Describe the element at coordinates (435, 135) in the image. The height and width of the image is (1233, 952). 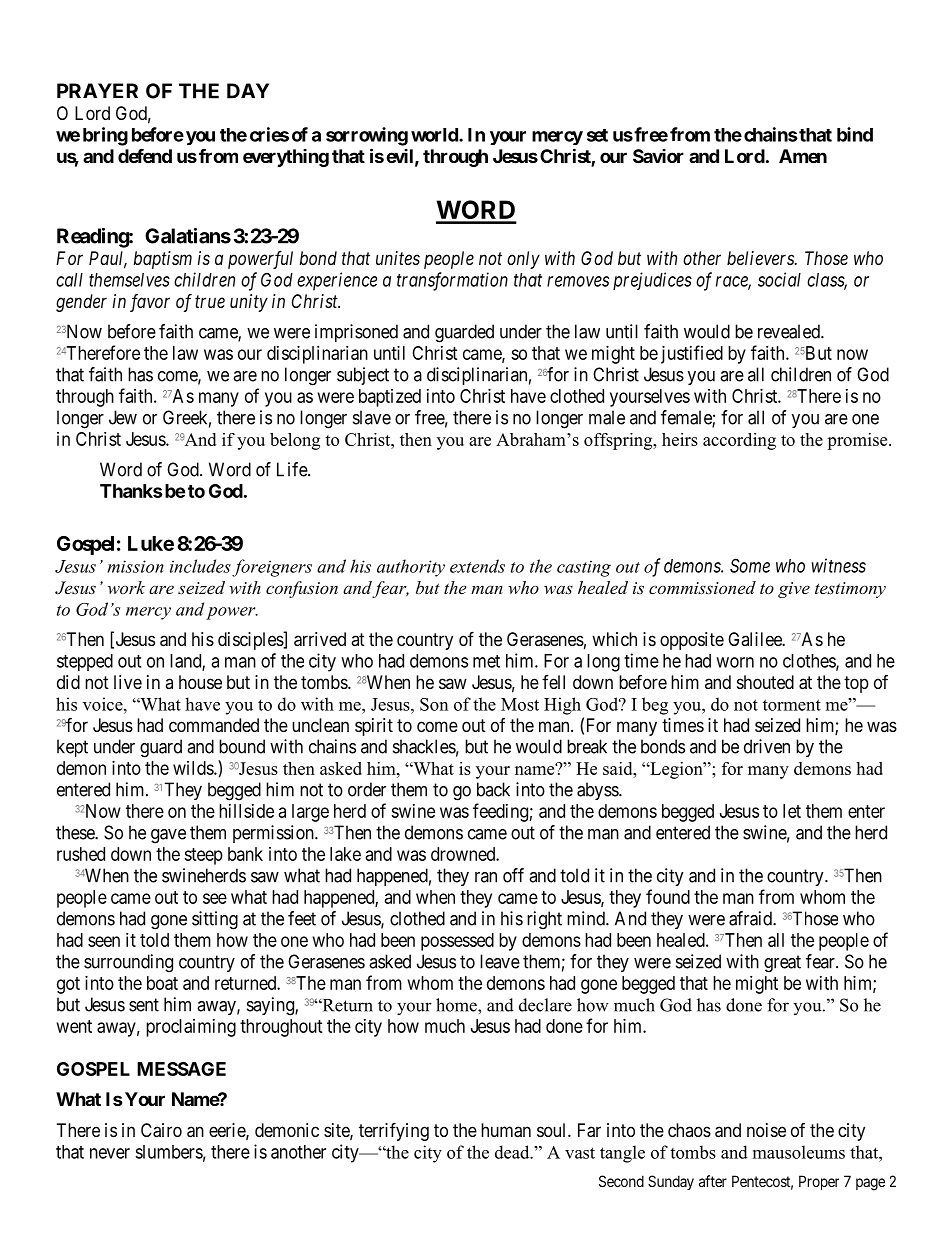
I see `world` at that location.
